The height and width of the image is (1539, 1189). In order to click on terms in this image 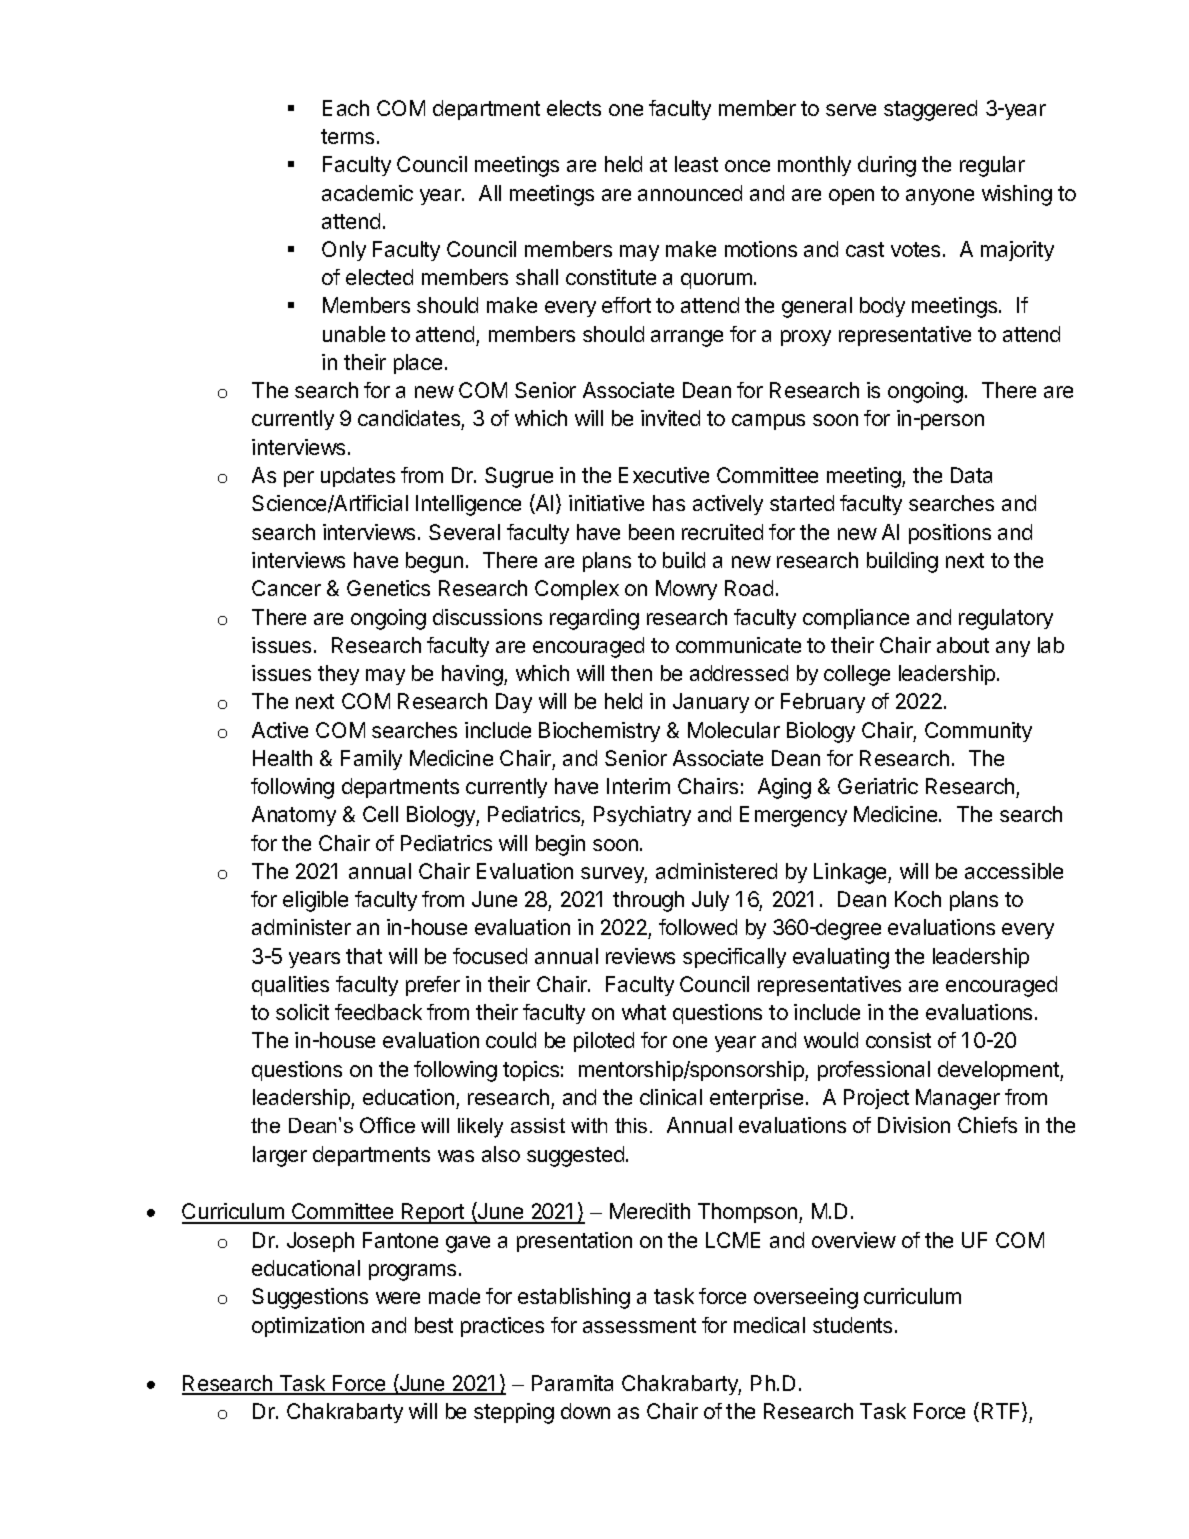, I will do `click(347, 136)`.
